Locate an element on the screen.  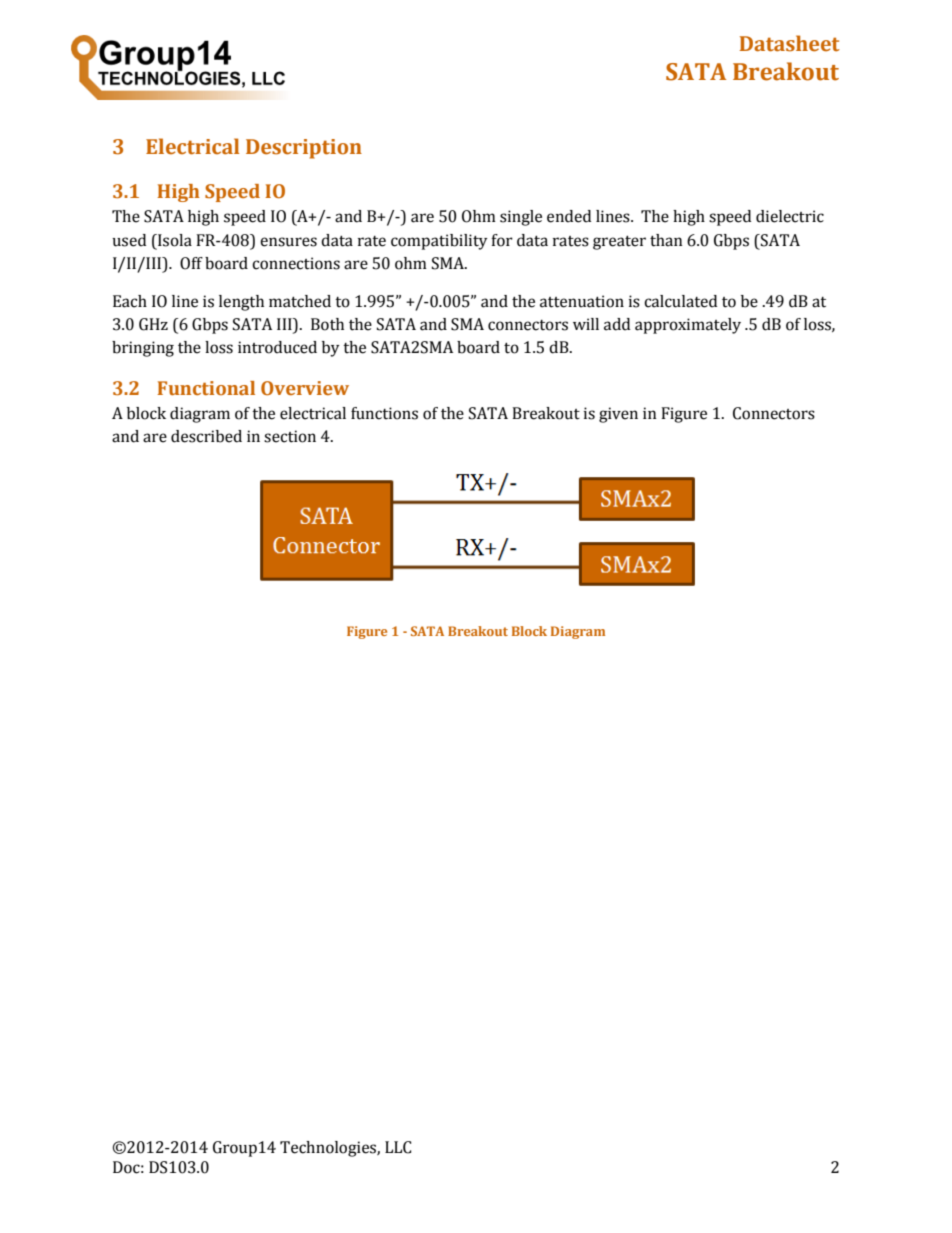
described is located at coordinates (206, 436).
